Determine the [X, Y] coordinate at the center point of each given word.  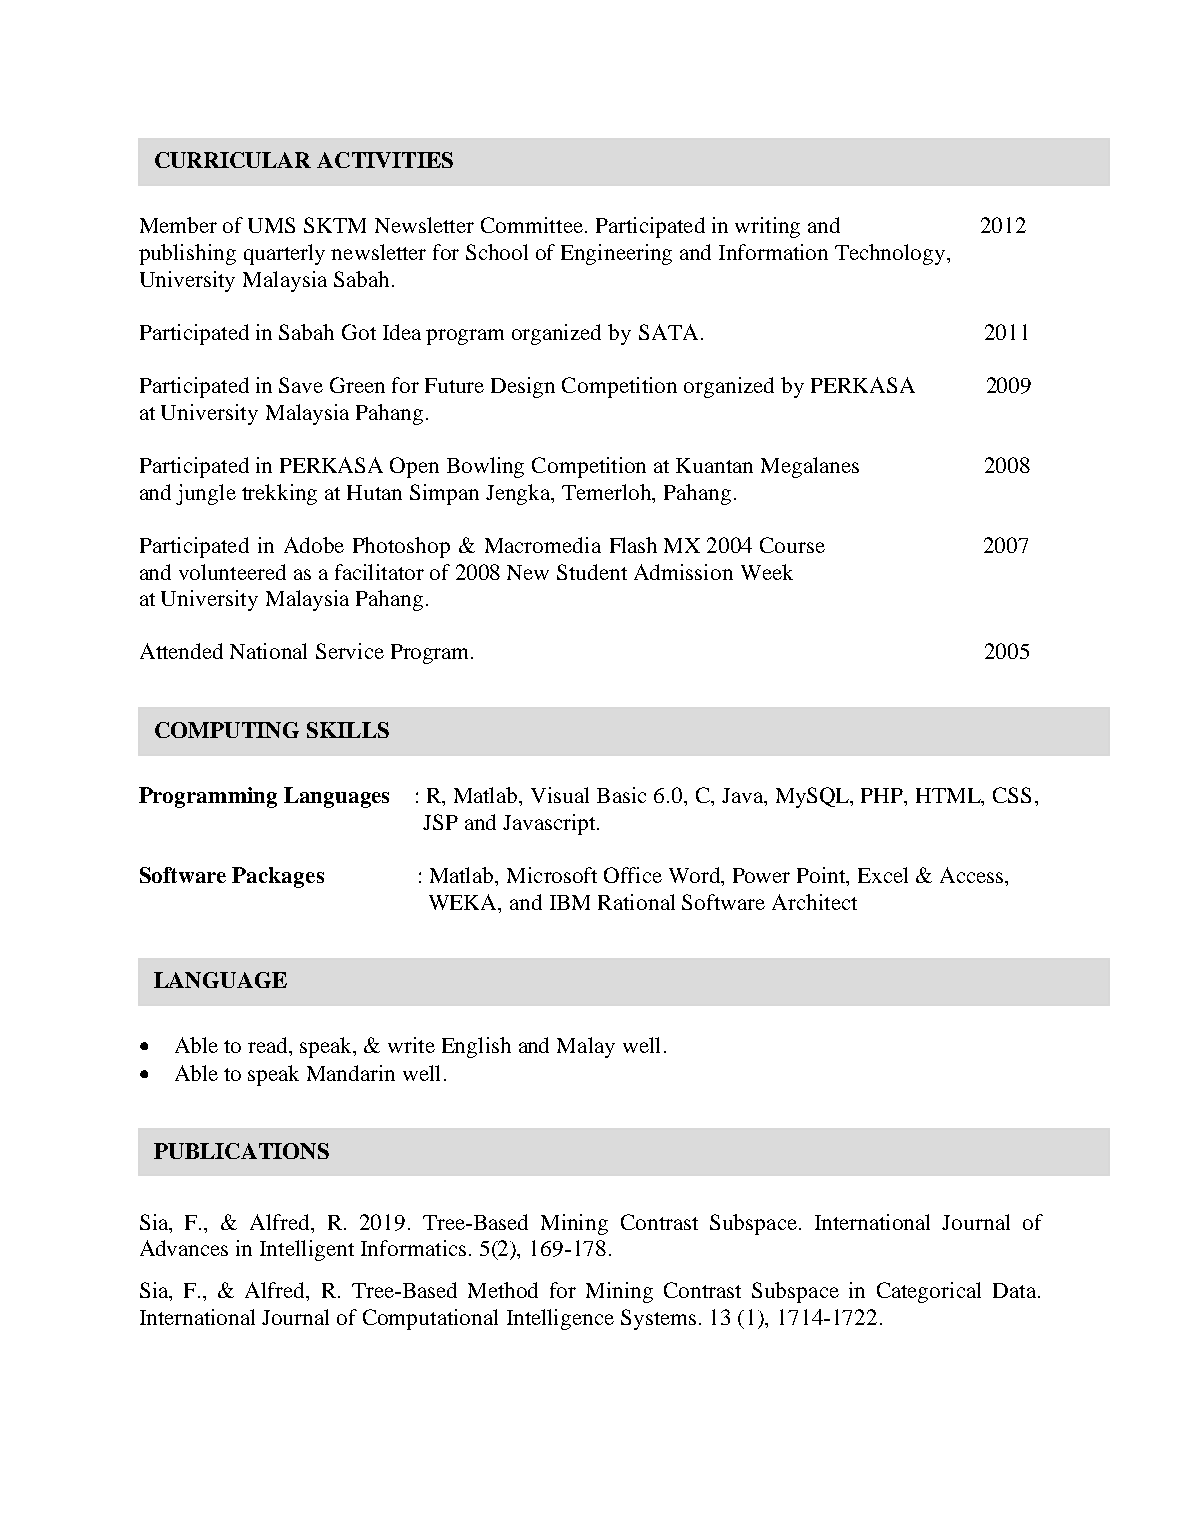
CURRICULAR [233, 160]
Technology [891, 254]
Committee [532, 225]
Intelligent [307, 1250]
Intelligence [560, 1319]
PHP [883, 795]
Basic [621, 795]
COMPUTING [227, 730]
